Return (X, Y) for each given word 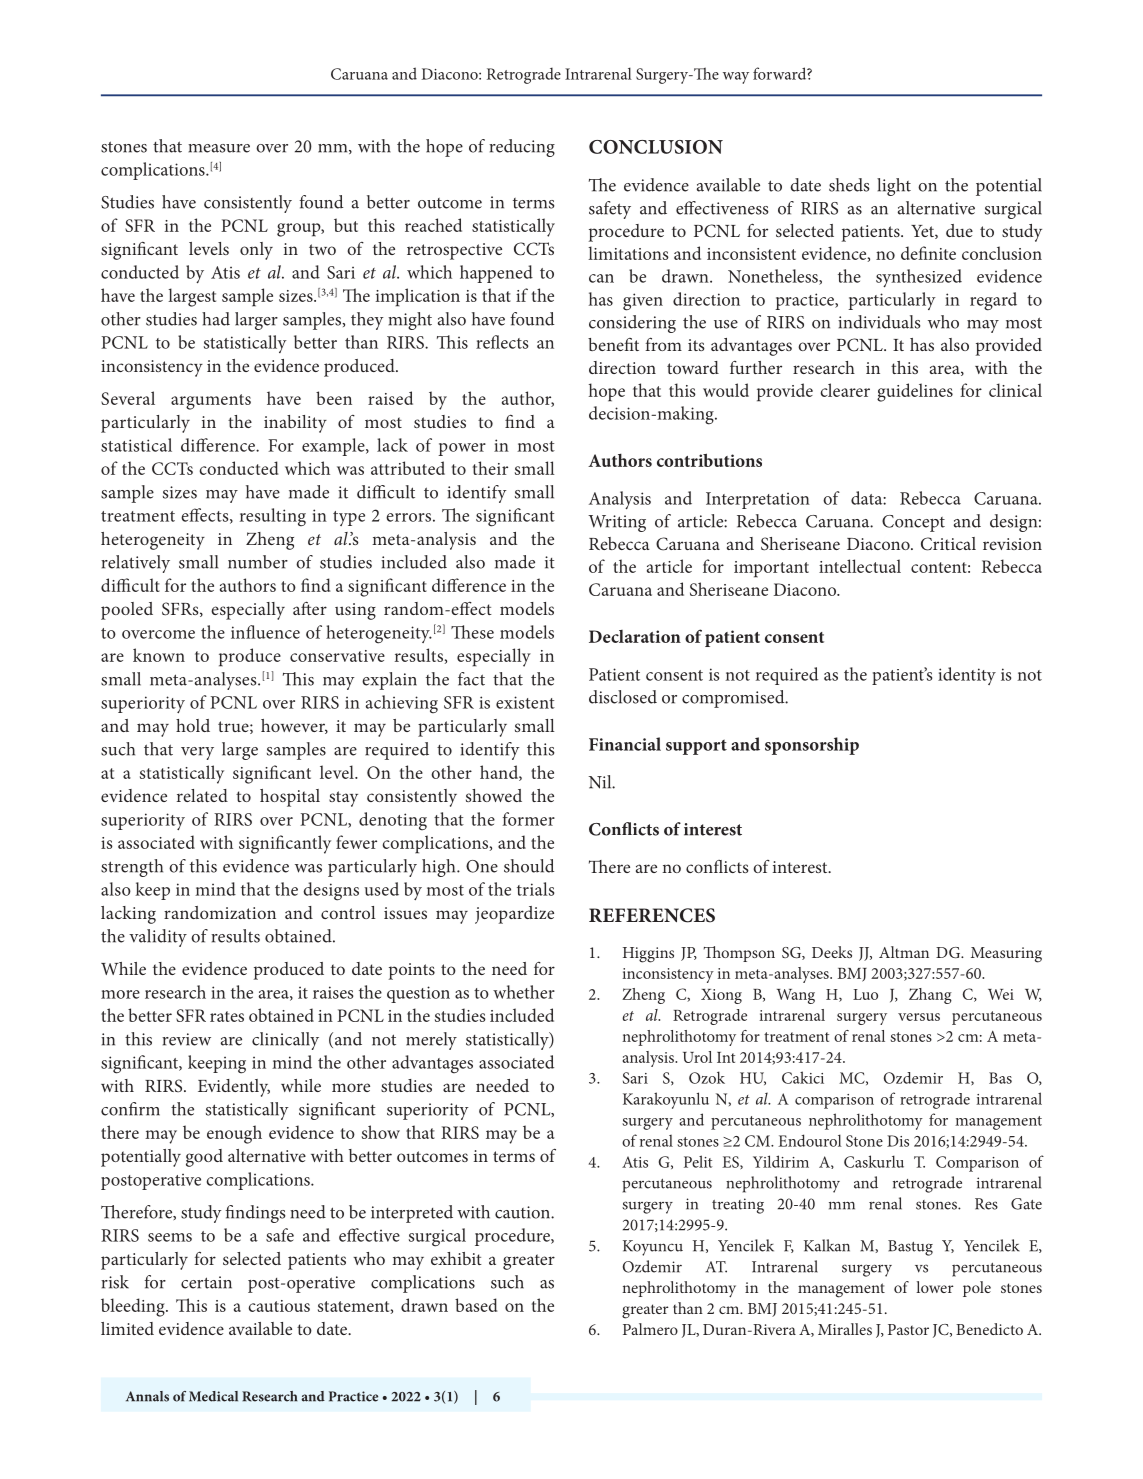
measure (219, 148)
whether (524, 992)
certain (206, 1282)
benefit (613, 344)
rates (227, 1016)
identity (967, 676)
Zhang (930, 996)
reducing (522, 148)
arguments (211, 402)
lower (935, 1287)
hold (193, 725)
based (476, 1305)
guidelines (915, 392)
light (894, 187)
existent (525, 702)
